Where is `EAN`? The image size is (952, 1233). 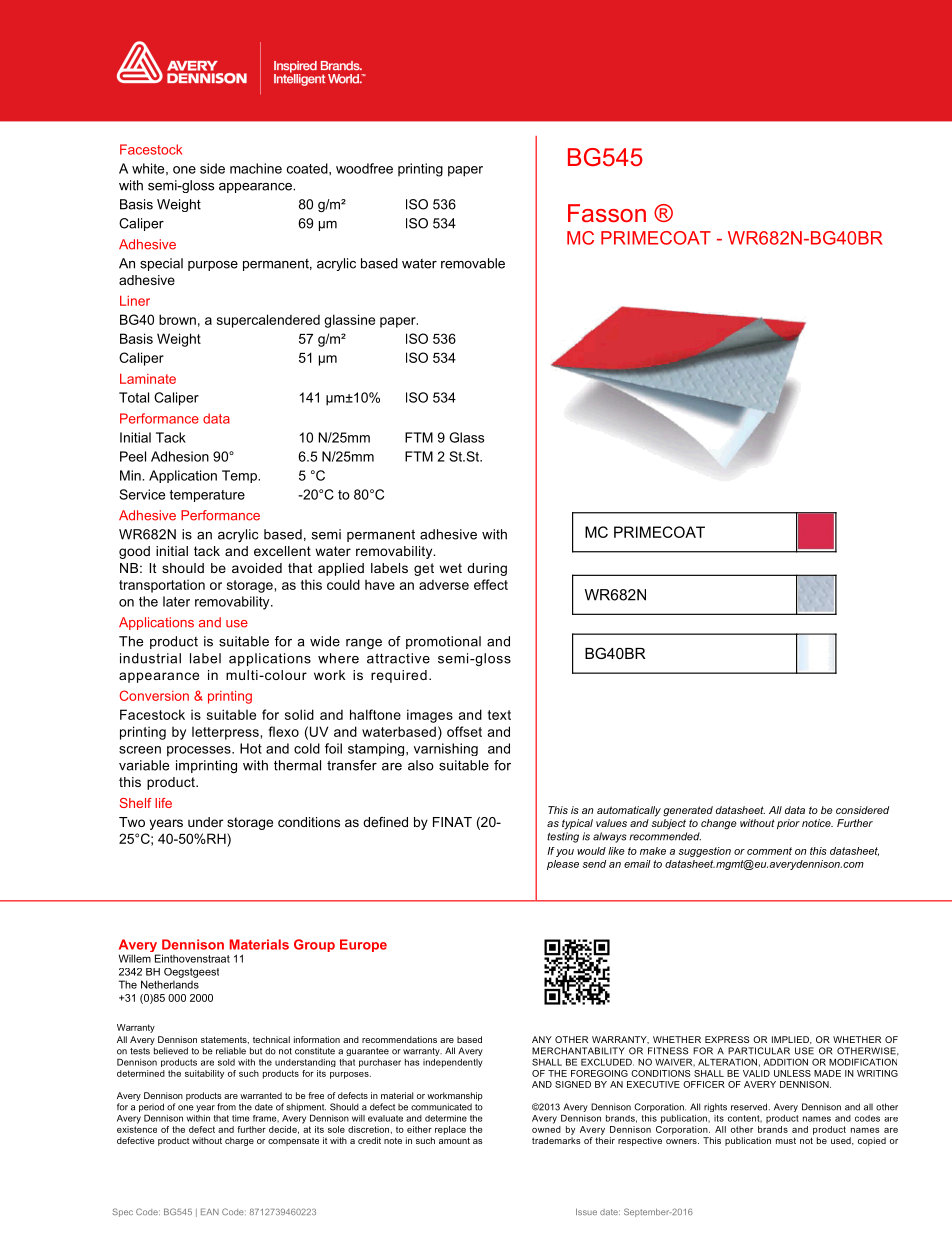
EAN is located at coordinates (210, 1211).
